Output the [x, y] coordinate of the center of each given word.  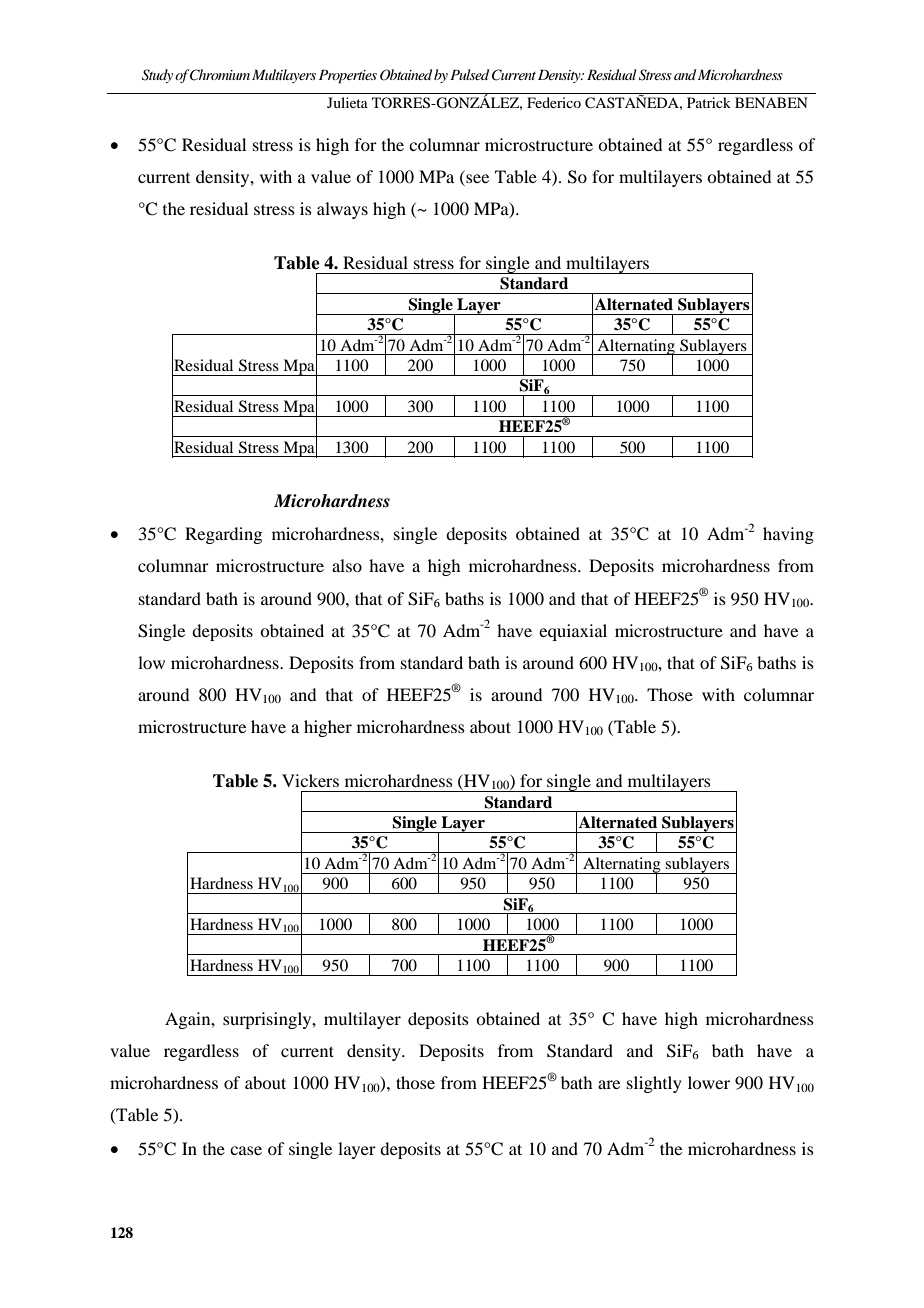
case [246, 1150]
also [347, 565]
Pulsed [469, 74]
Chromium [219, 75]
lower [709, 1082]
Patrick [709, 102]
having [788, 535]
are [609, 1084]
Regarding [223, 535]
